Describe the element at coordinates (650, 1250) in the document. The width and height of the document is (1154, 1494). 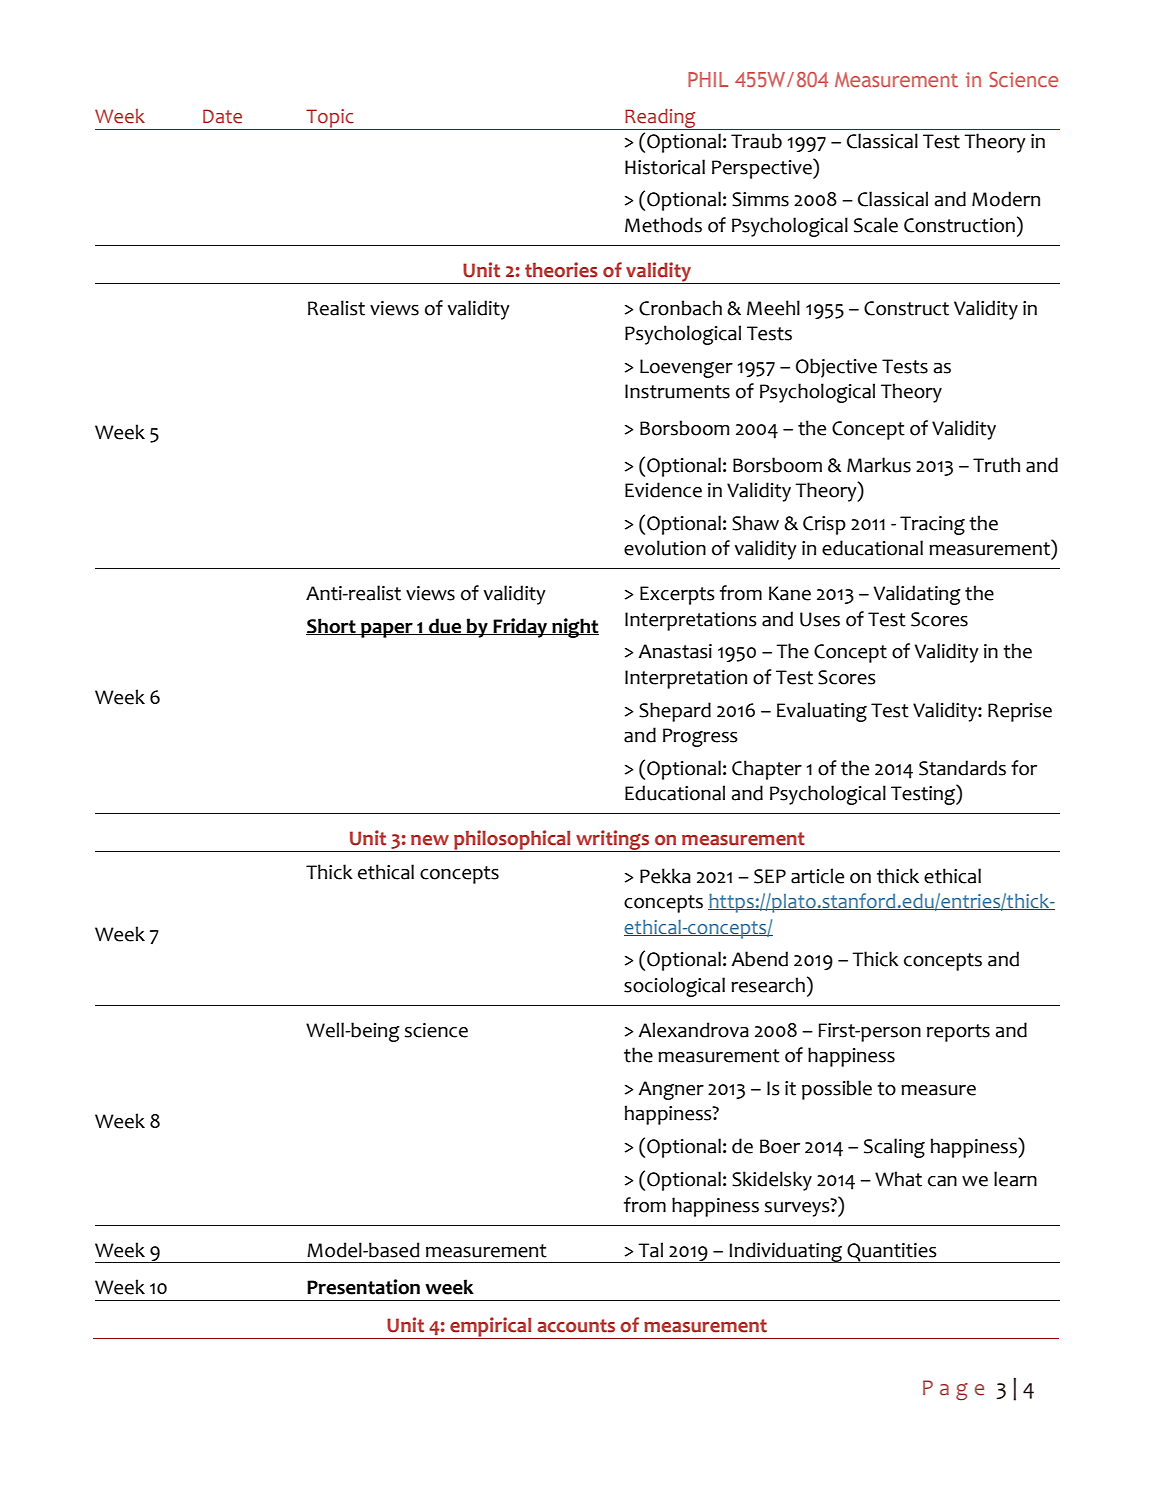
I see `Tal` at that location.
